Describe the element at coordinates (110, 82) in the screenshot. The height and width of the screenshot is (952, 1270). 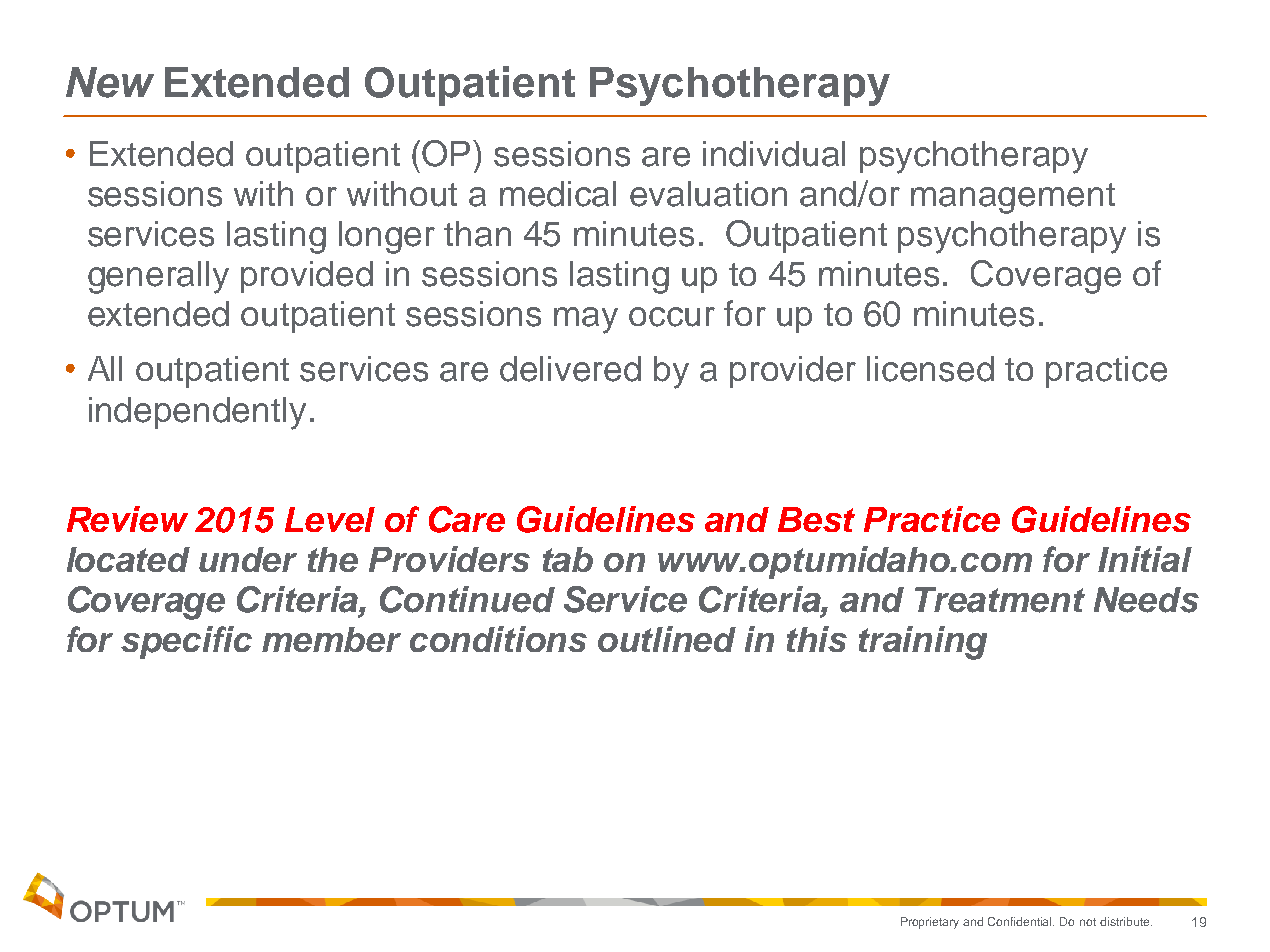
I see `New` at that location.
